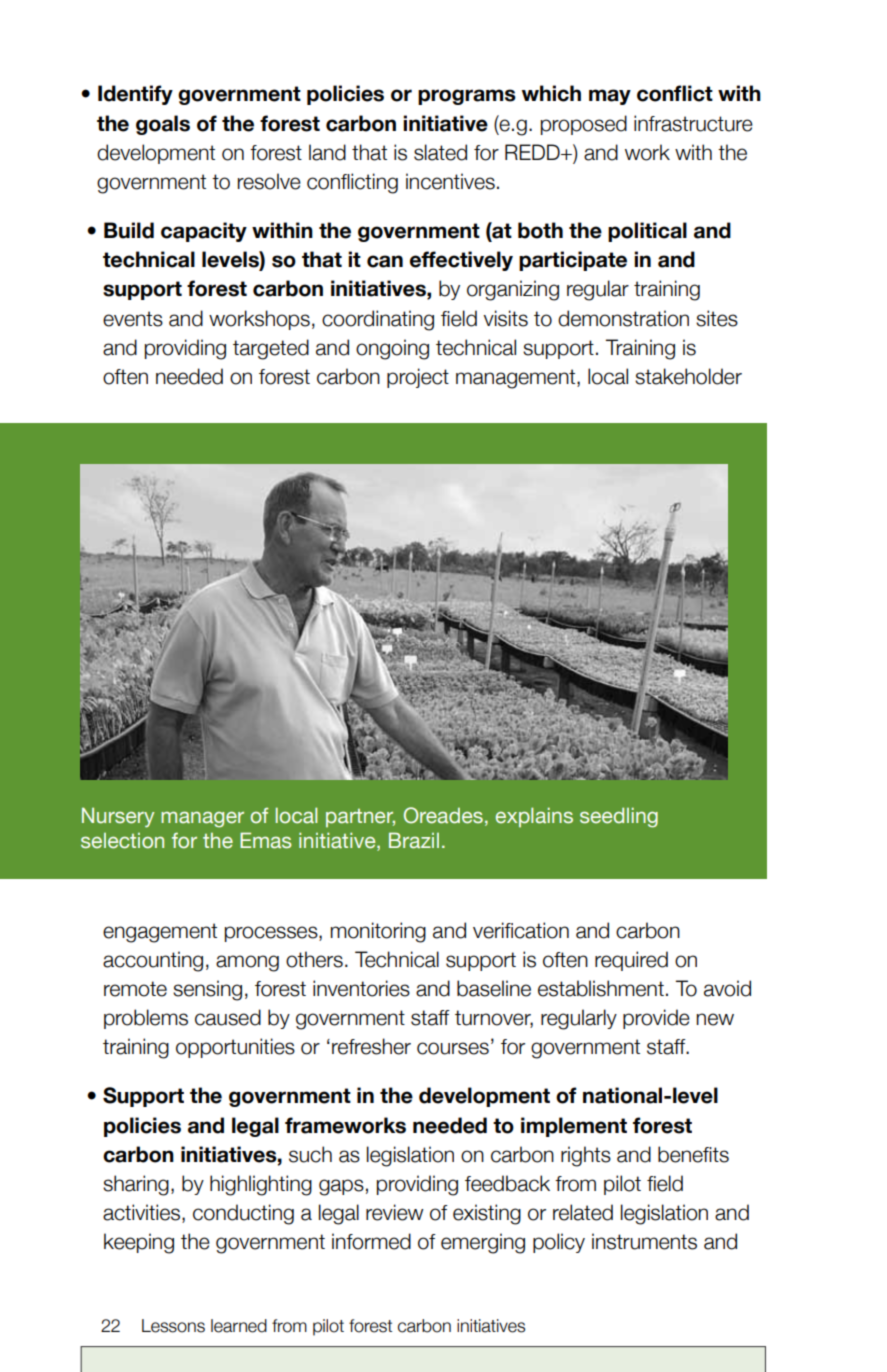  Describe the element at coordinates (271, 349) in the screenshot. I see `targeted` at that location.
